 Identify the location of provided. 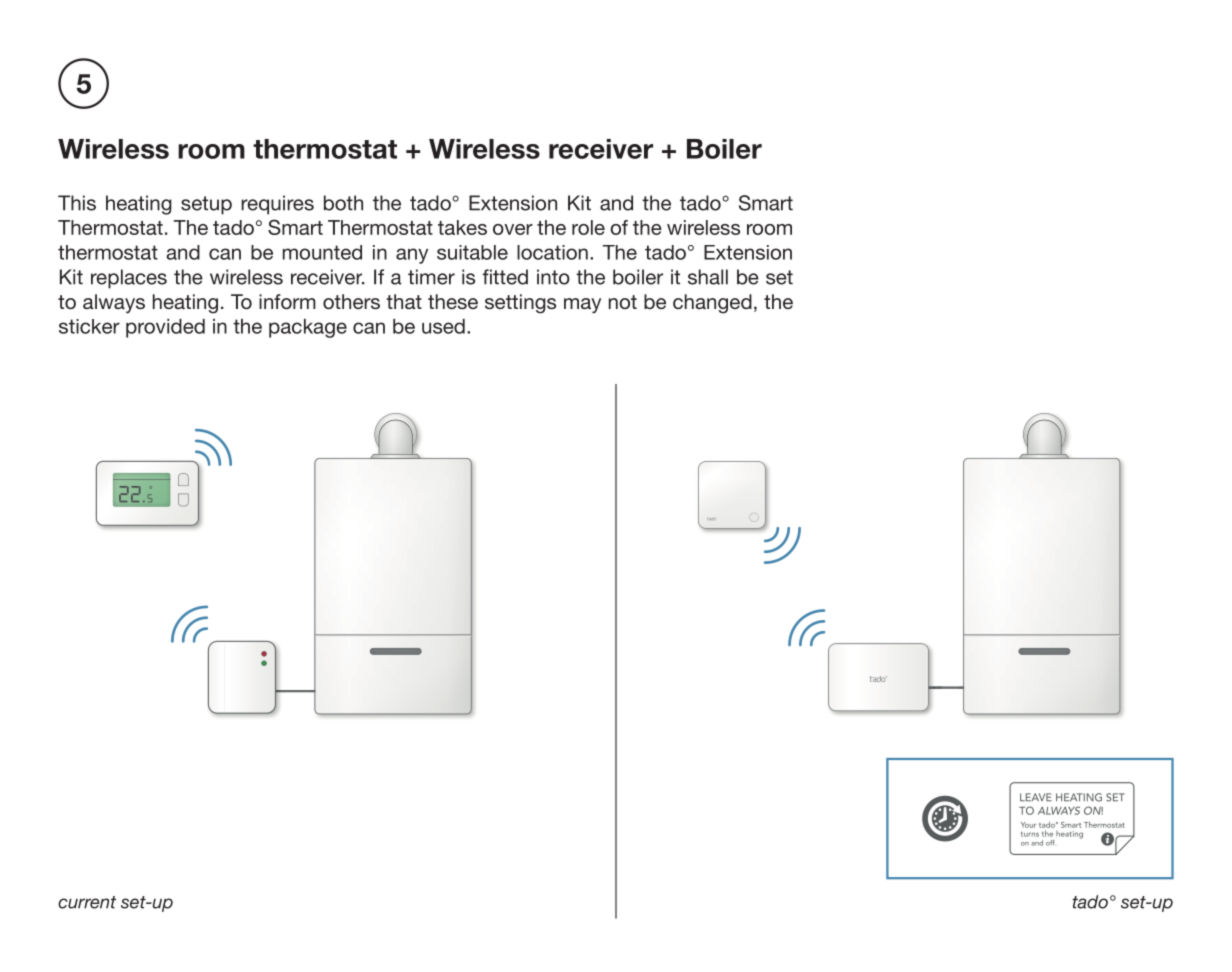
(165, 328).
